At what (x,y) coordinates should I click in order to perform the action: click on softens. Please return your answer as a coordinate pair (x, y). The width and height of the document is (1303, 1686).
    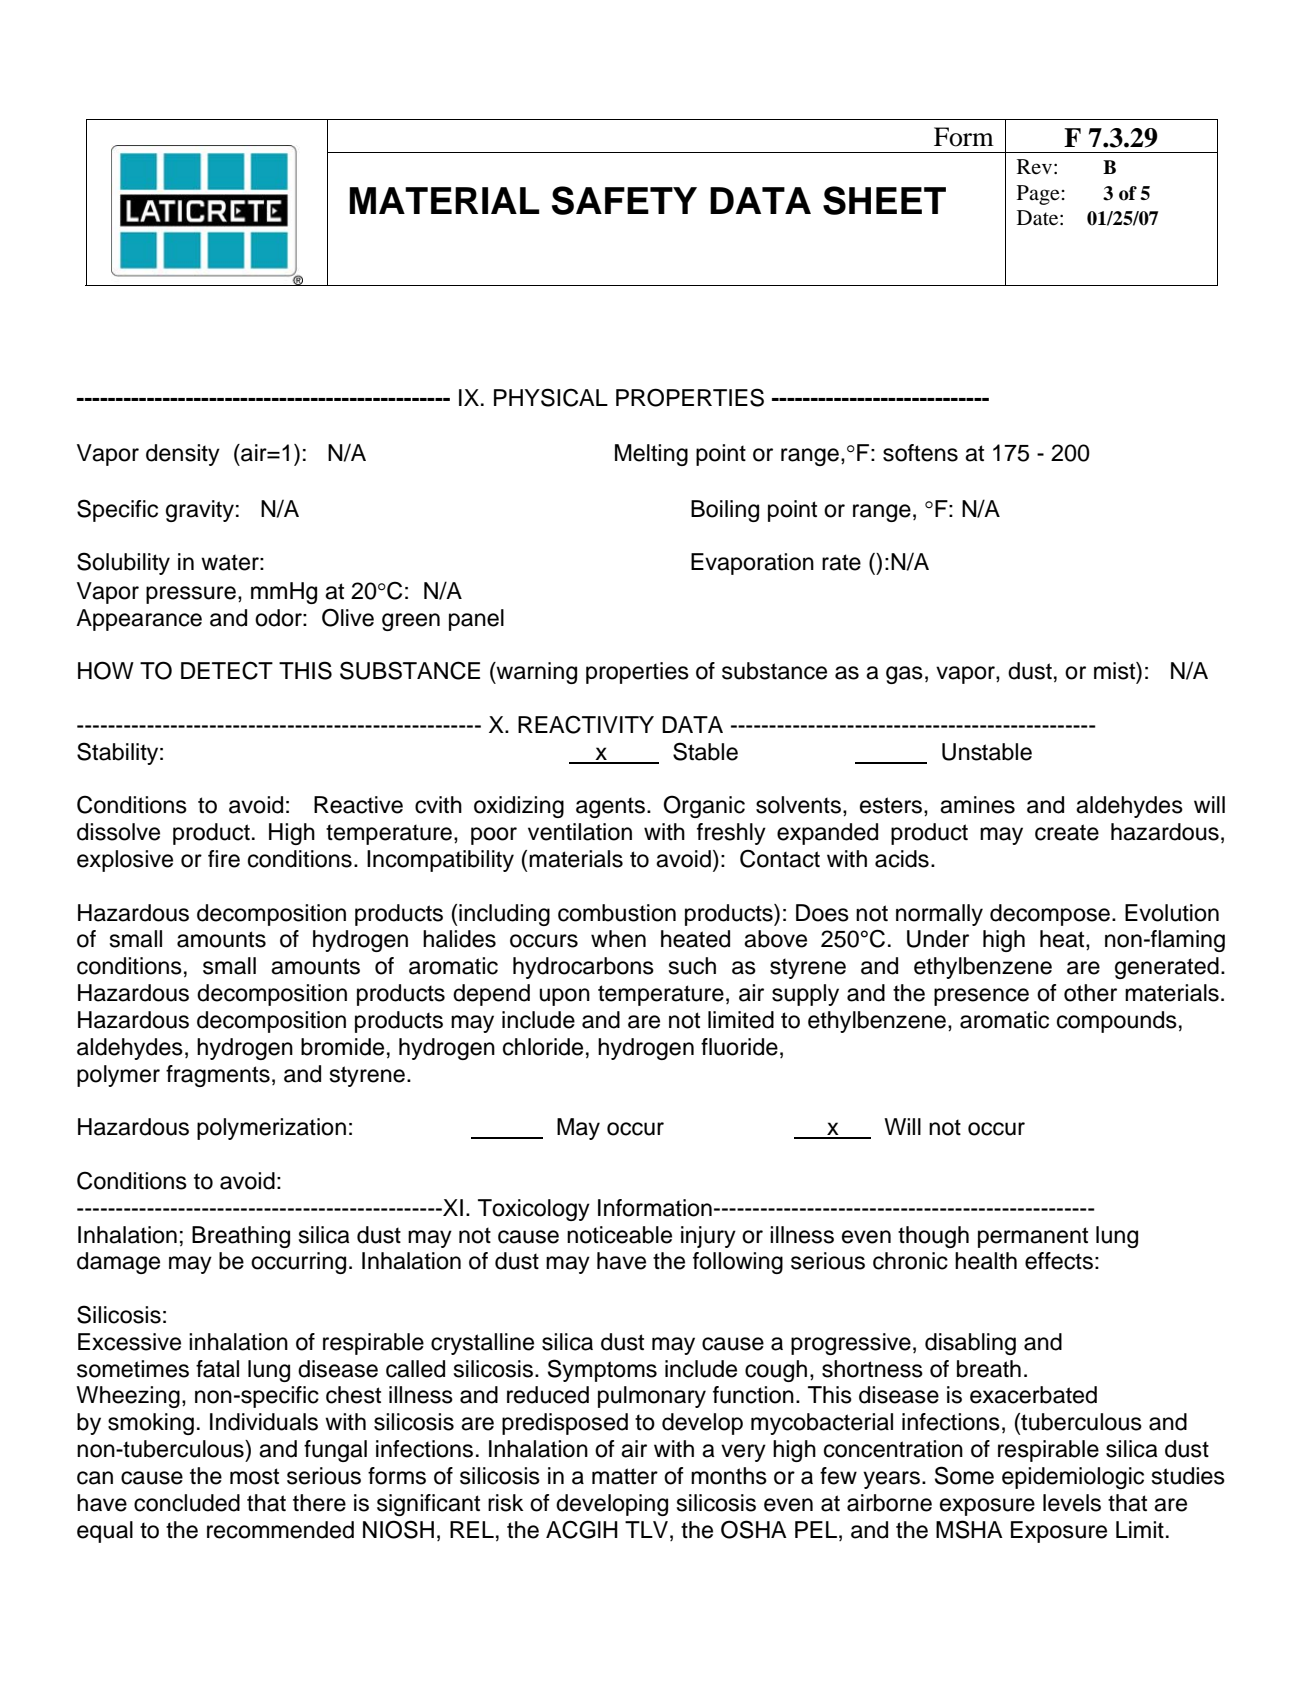
    Looking at the image, I should click on (920, 453).
